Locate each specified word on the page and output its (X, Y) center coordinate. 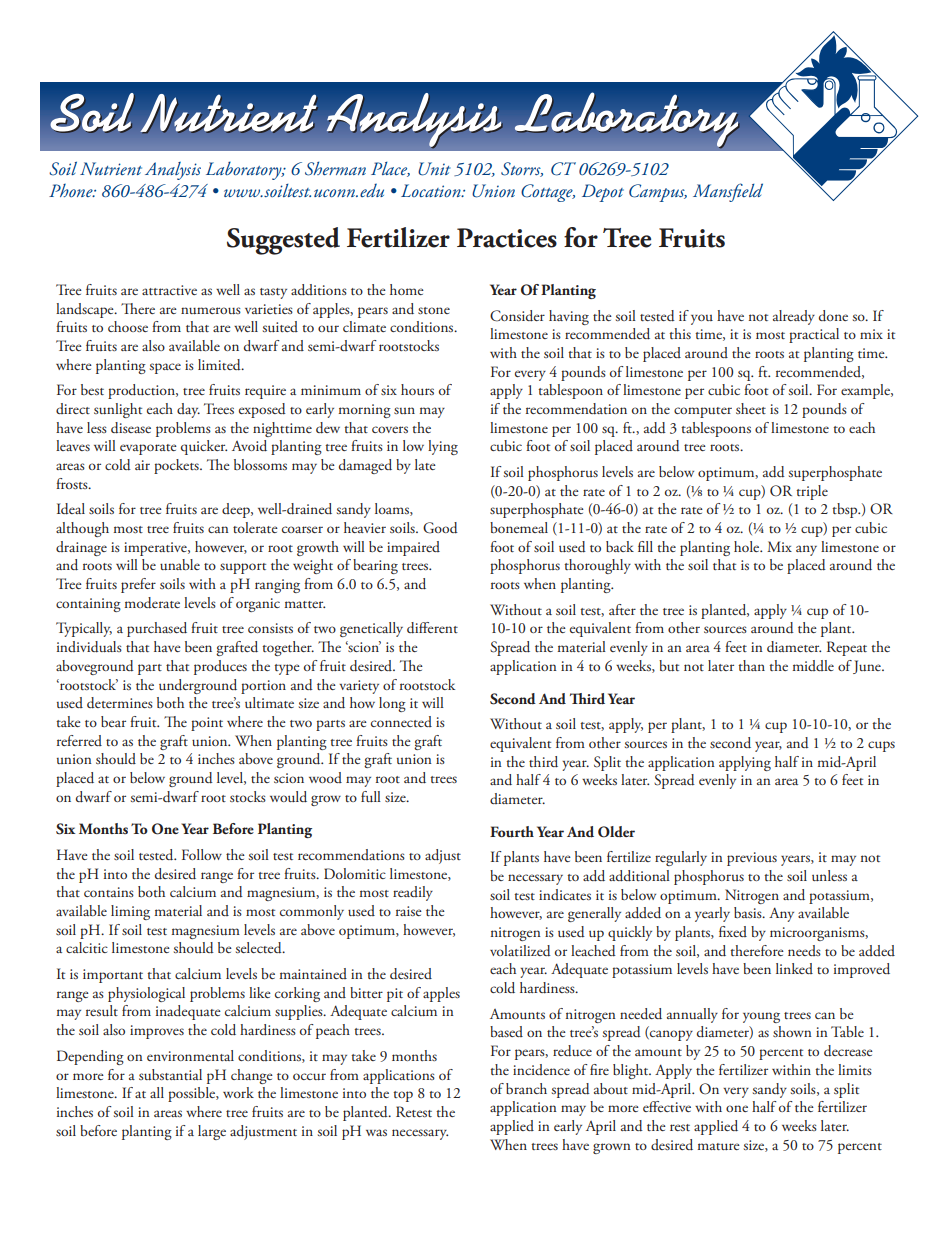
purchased (157, 629)
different (432, 628)
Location (432, 190)
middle (813, 665)
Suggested (283, 241)
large (212, 1132)
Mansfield (728, 192)
